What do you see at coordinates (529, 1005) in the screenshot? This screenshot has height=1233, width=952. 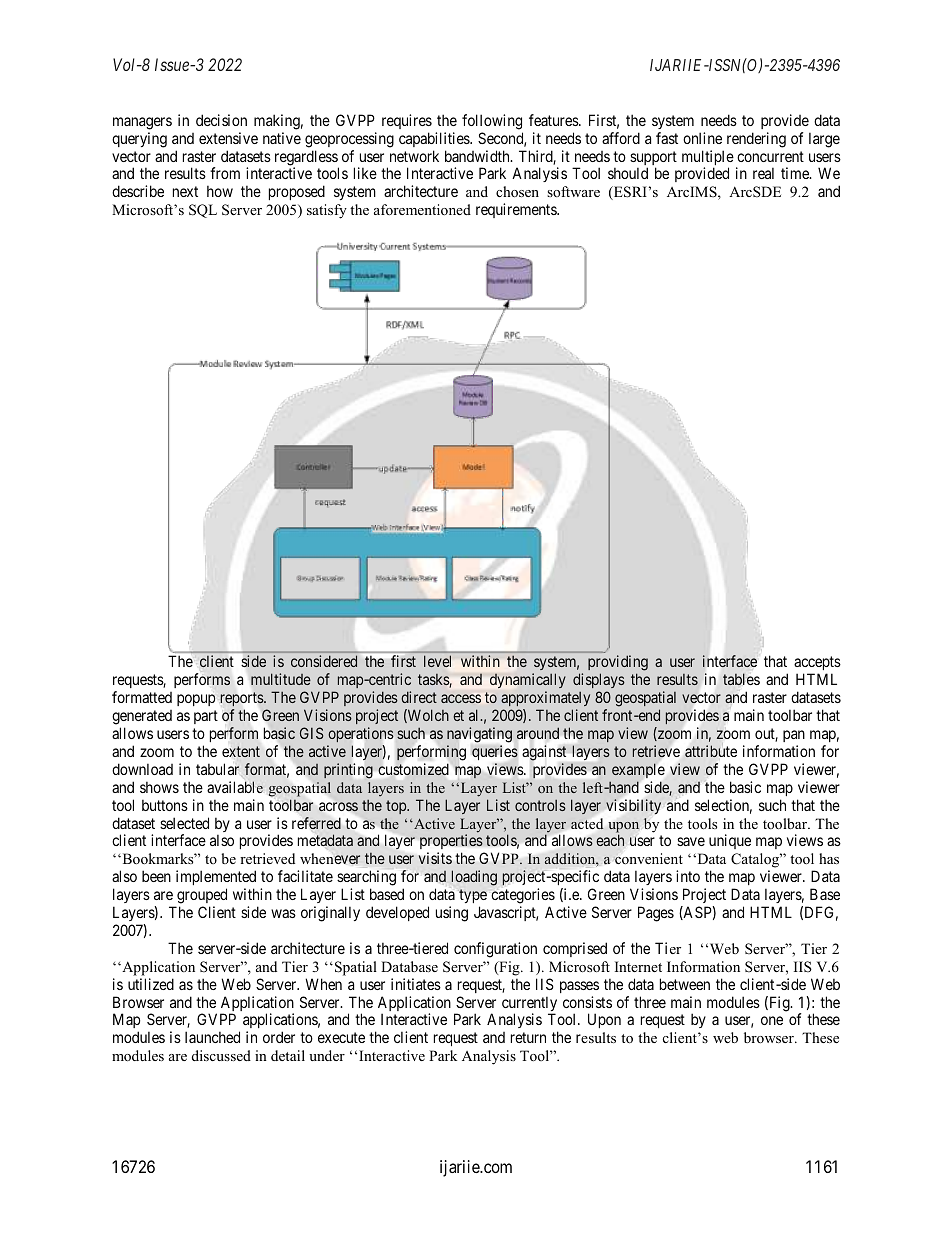 I see `currently` at bounding box center [529, 1005].
